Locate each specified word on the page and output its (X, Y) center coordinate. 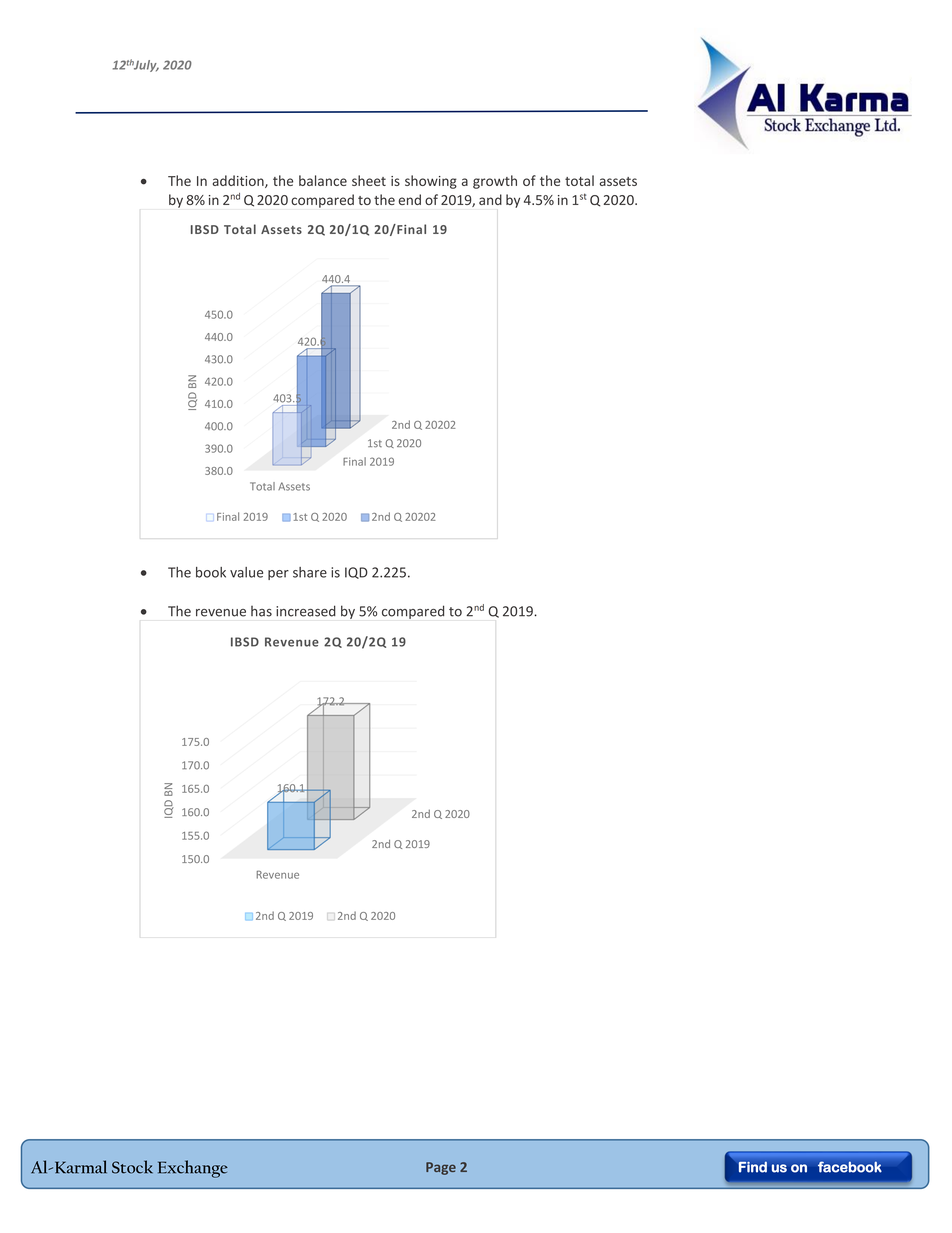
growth (495, 182)
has (261, 611)
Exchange (193, 1169)
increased (306, 611)
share (310, 572)
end (410, 199)
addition (239, 181)
